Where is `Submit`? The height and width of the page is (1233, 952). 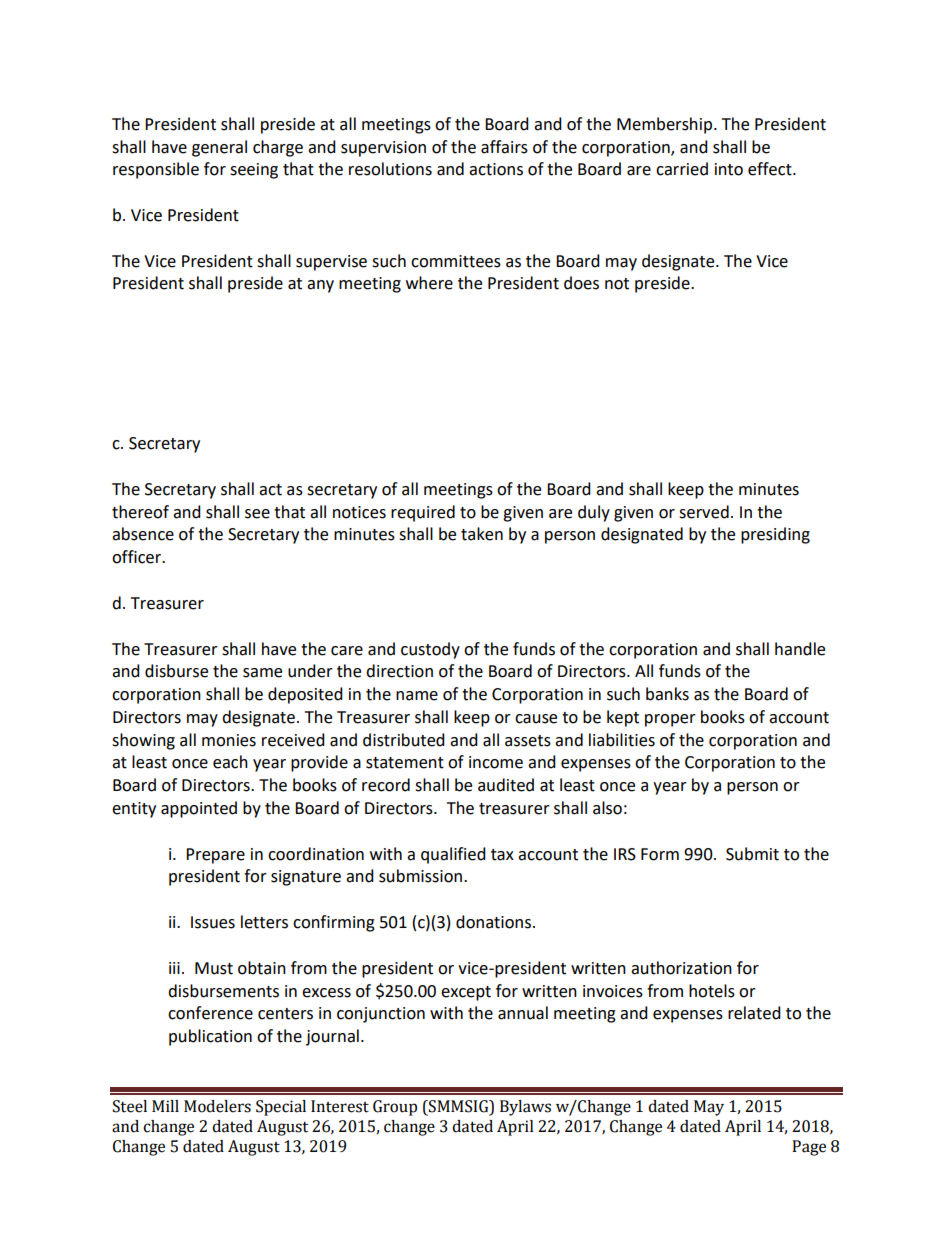
Submit is located at coordinates (752, 854).
